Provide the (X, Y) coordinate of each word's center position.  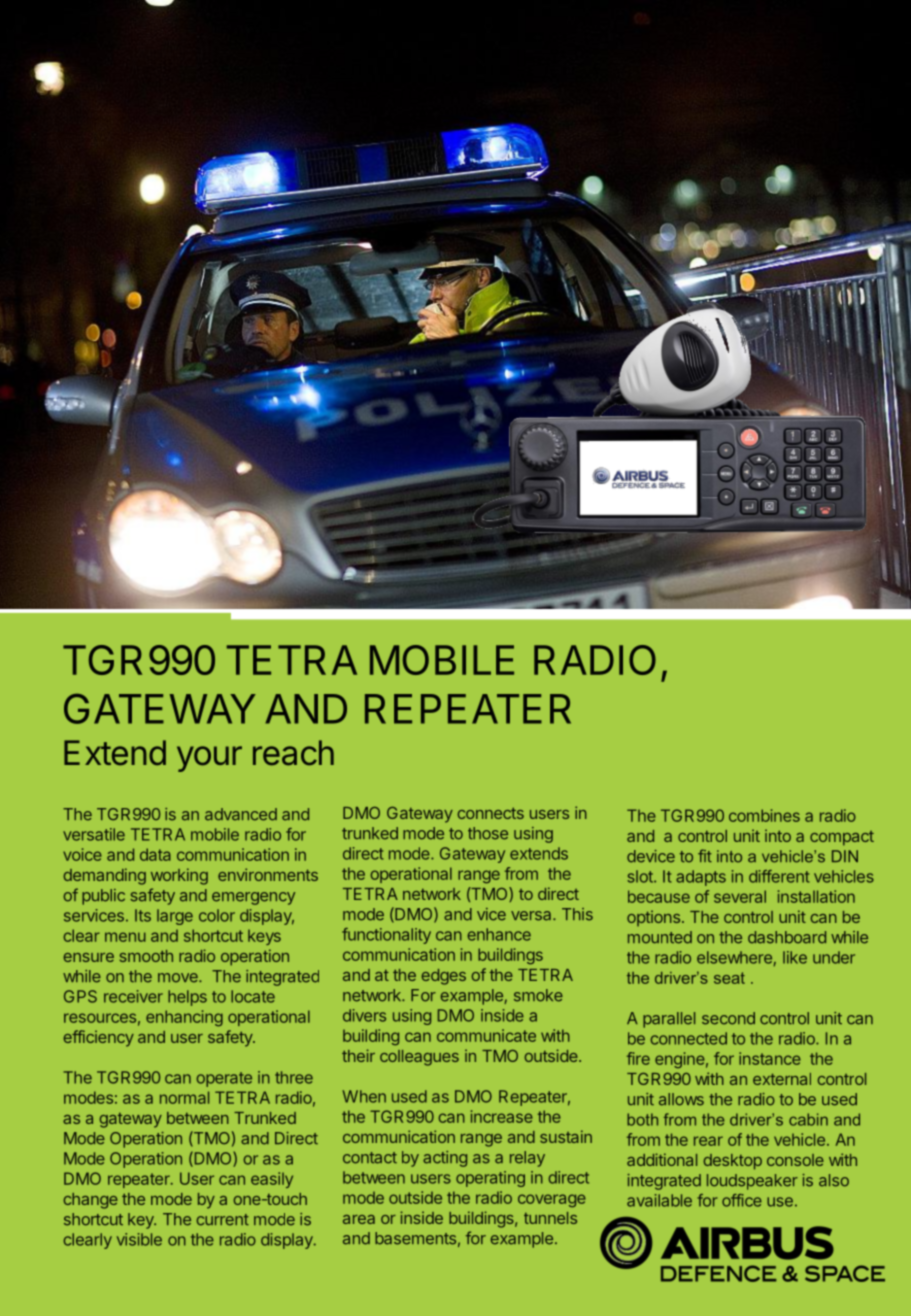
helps (187, 998)
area (359, 1219)
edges (443, 977)
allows (681, 1099)
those (488, 833)
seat (729, 978)
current (222, 1220)
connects (490, 813)
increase (502, 1116)
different (779, 876)
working (179, 876)
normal (184, 1097)
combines (764, 815)
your (209, 759)
